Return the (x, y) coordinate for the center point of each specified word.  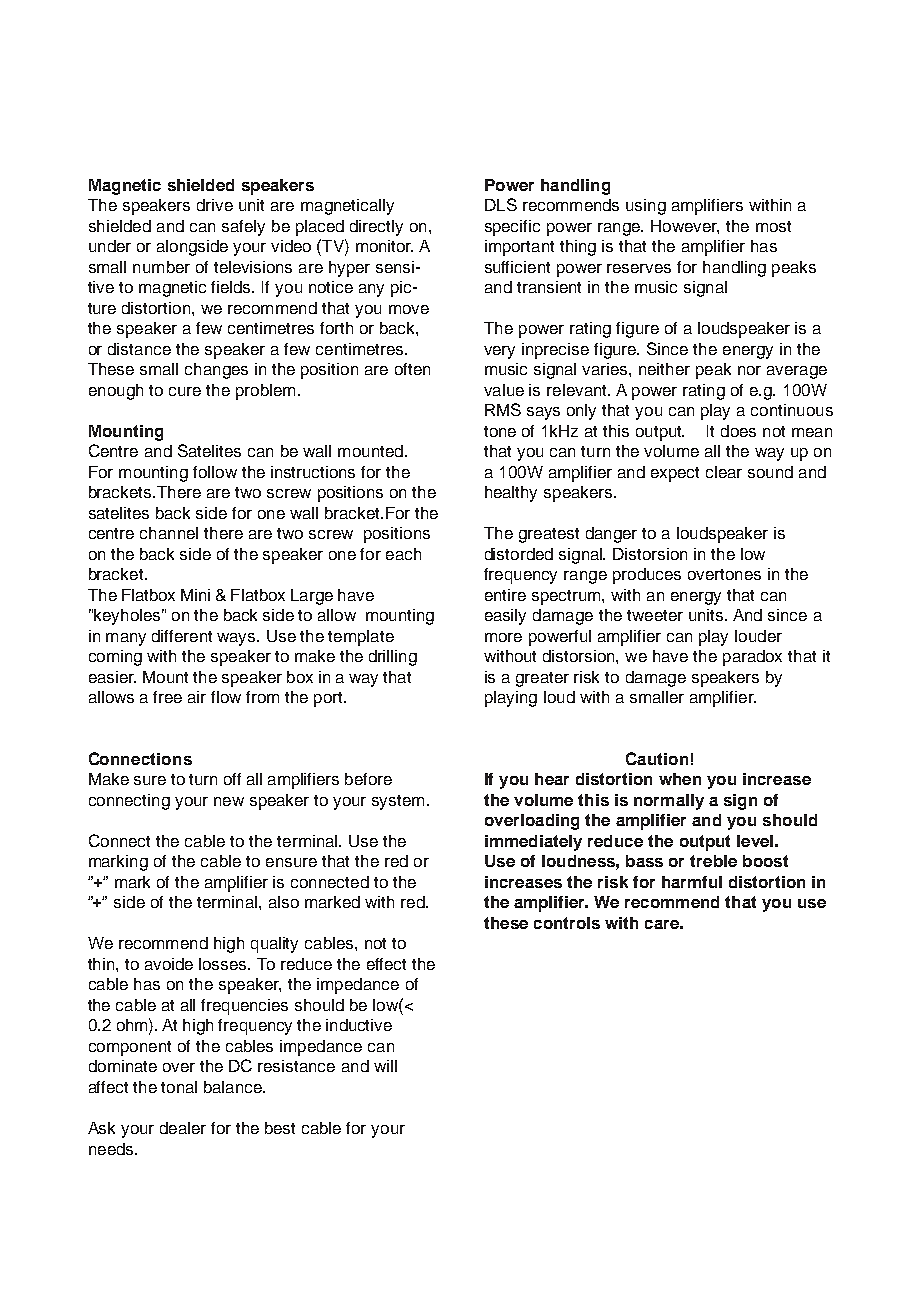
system (398, 802)
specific (512, 228)
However (685, 227)
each (403, 554)
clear (724, 472)
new (229, 801)
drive (215, 205)
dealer (183, 1128)
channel (169, 533)
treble (713, 861)
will (385, 1066)
